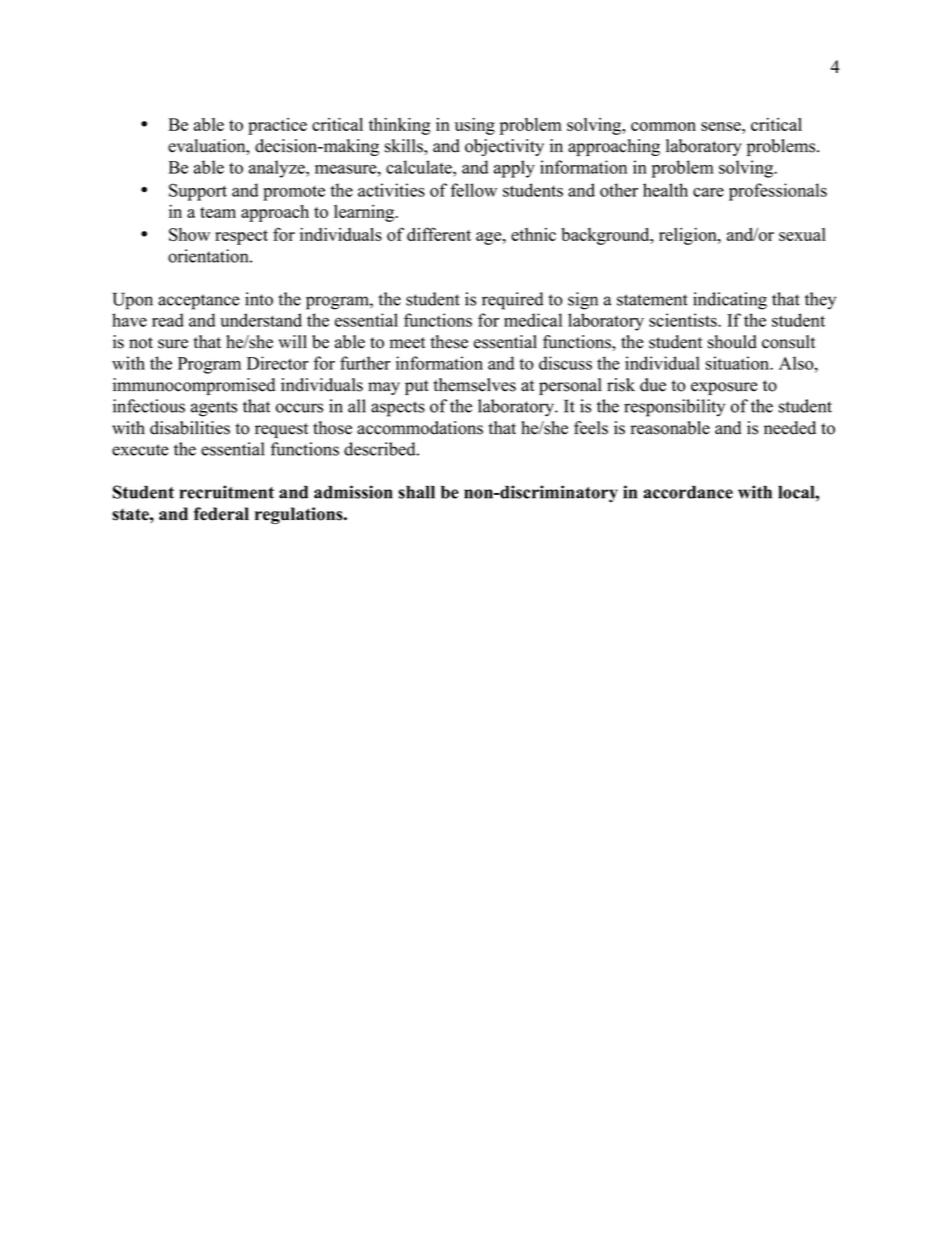  I want to click on different, so click(439, 234).
